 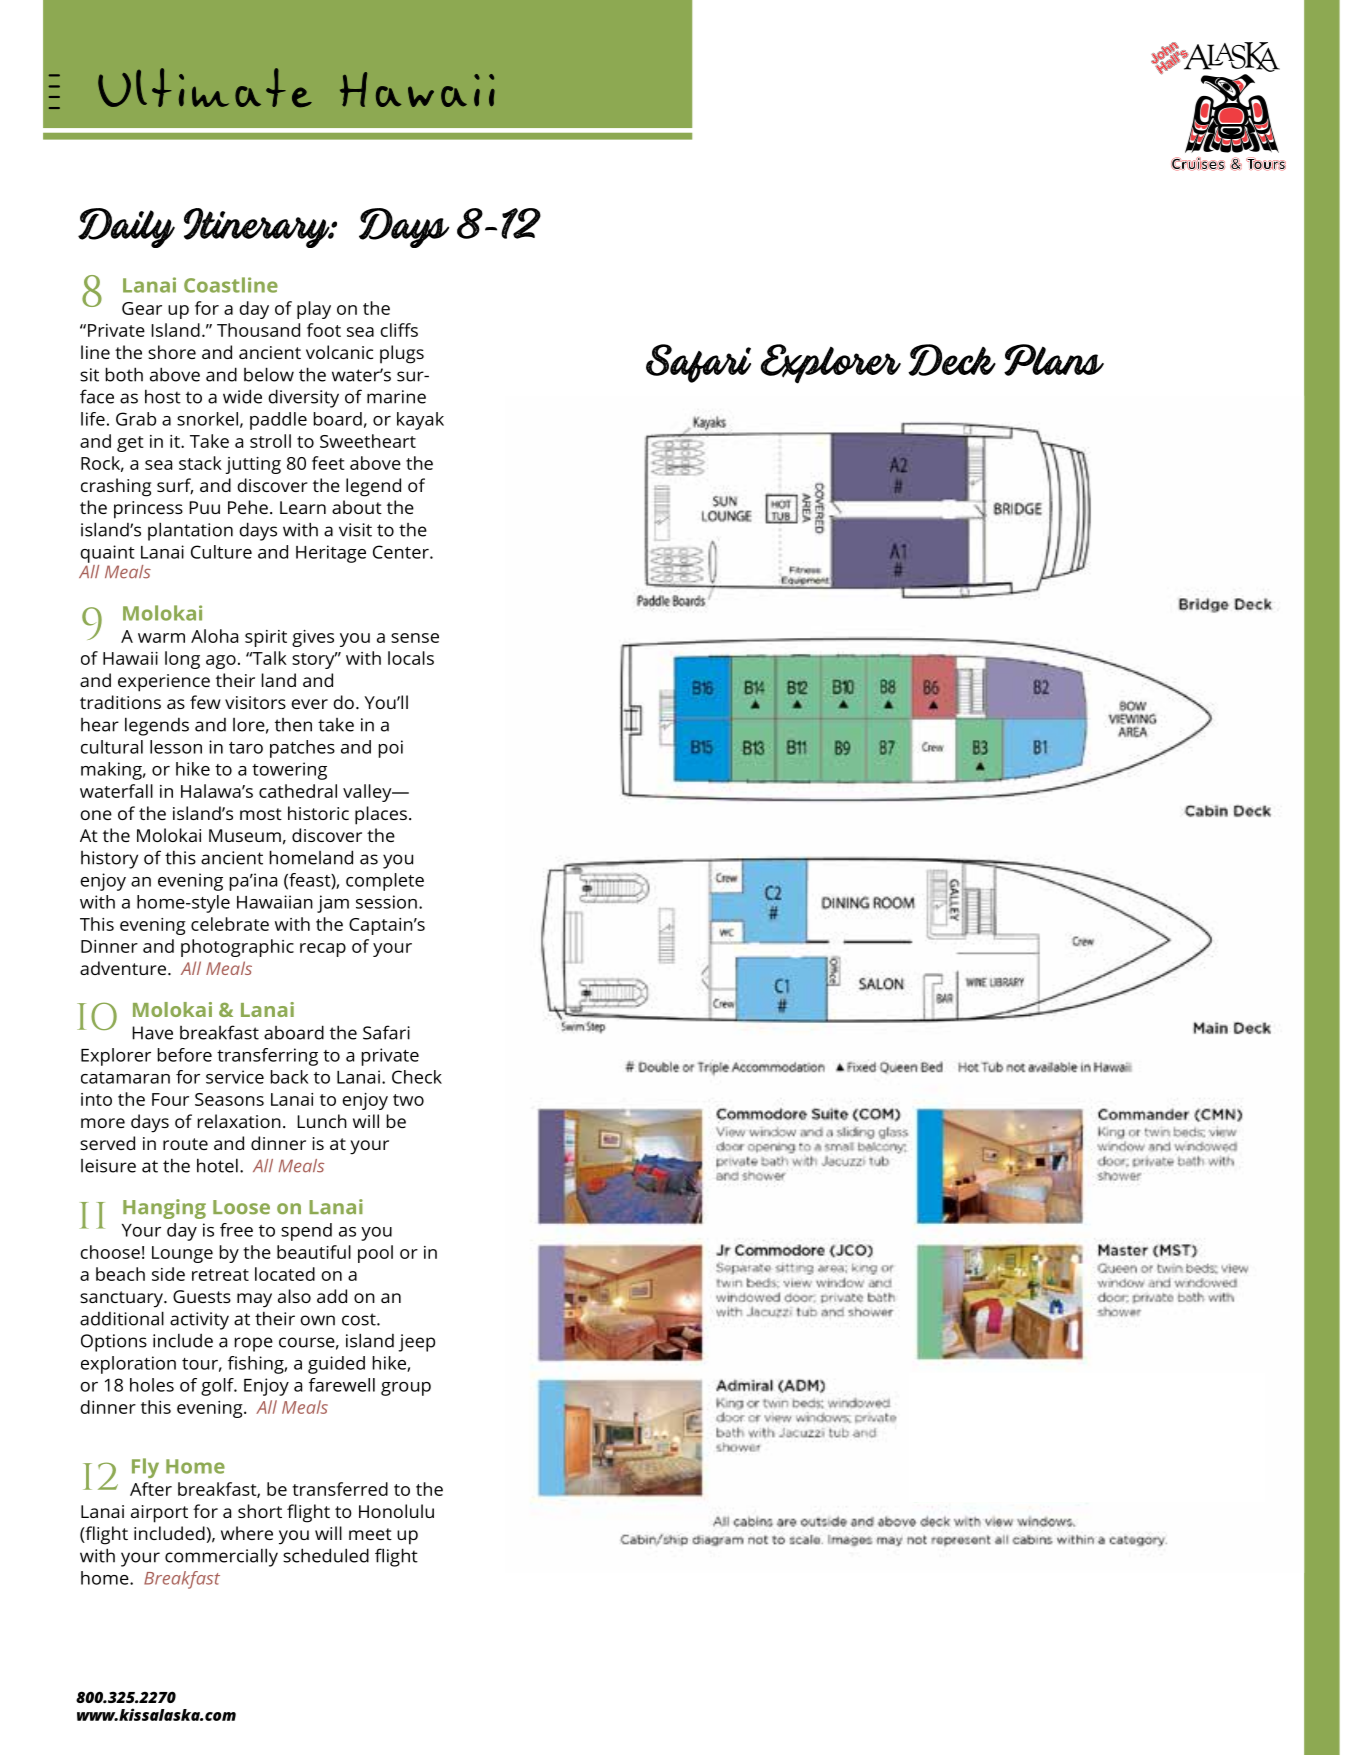 I want to click on where, so click(x=247, y=1533).
